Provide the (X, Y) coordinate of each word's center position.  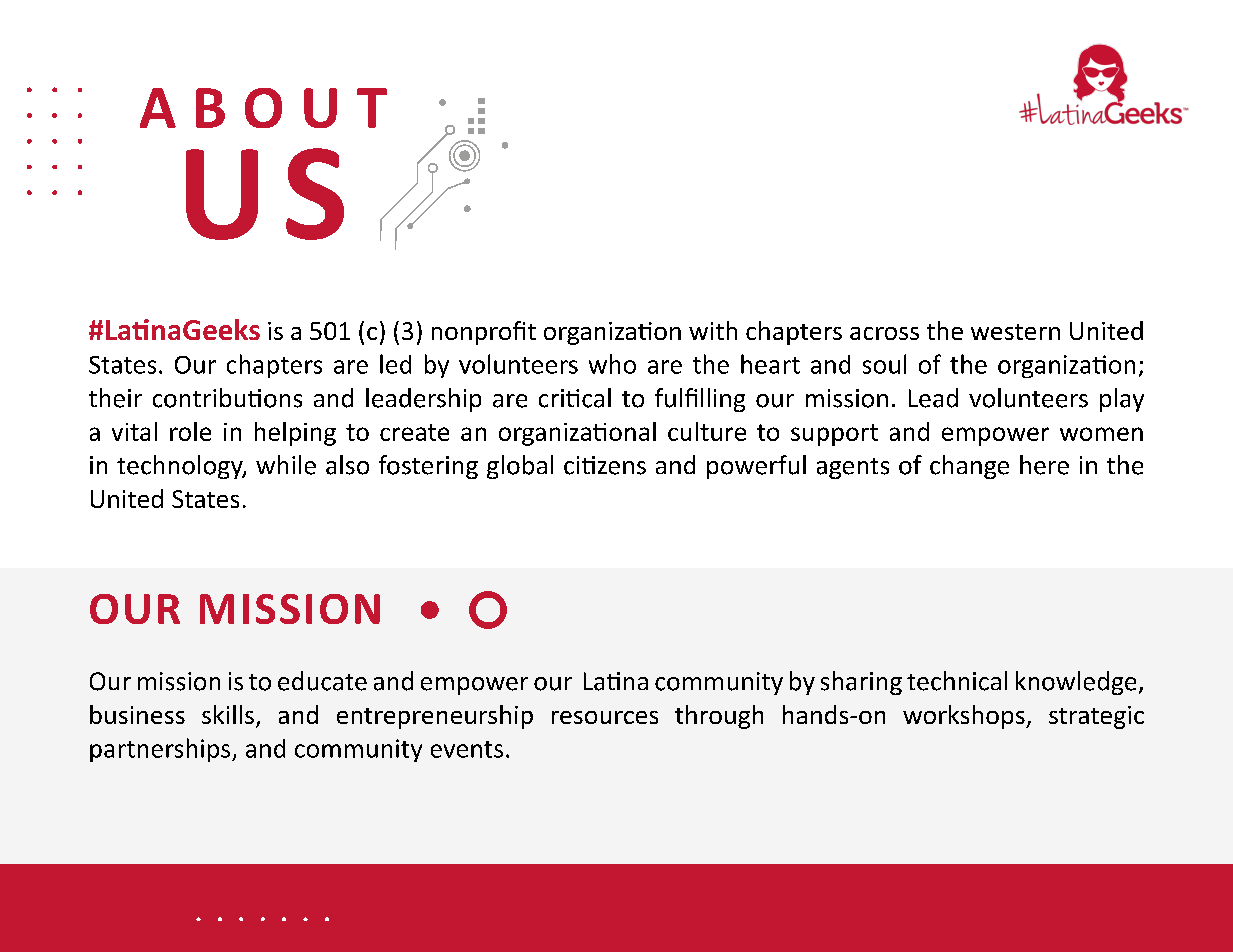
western (1015, 332)
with (713, 330)
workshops (965, 717)
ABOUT (263, 108)
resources (605, 717)
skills (228, 714)
